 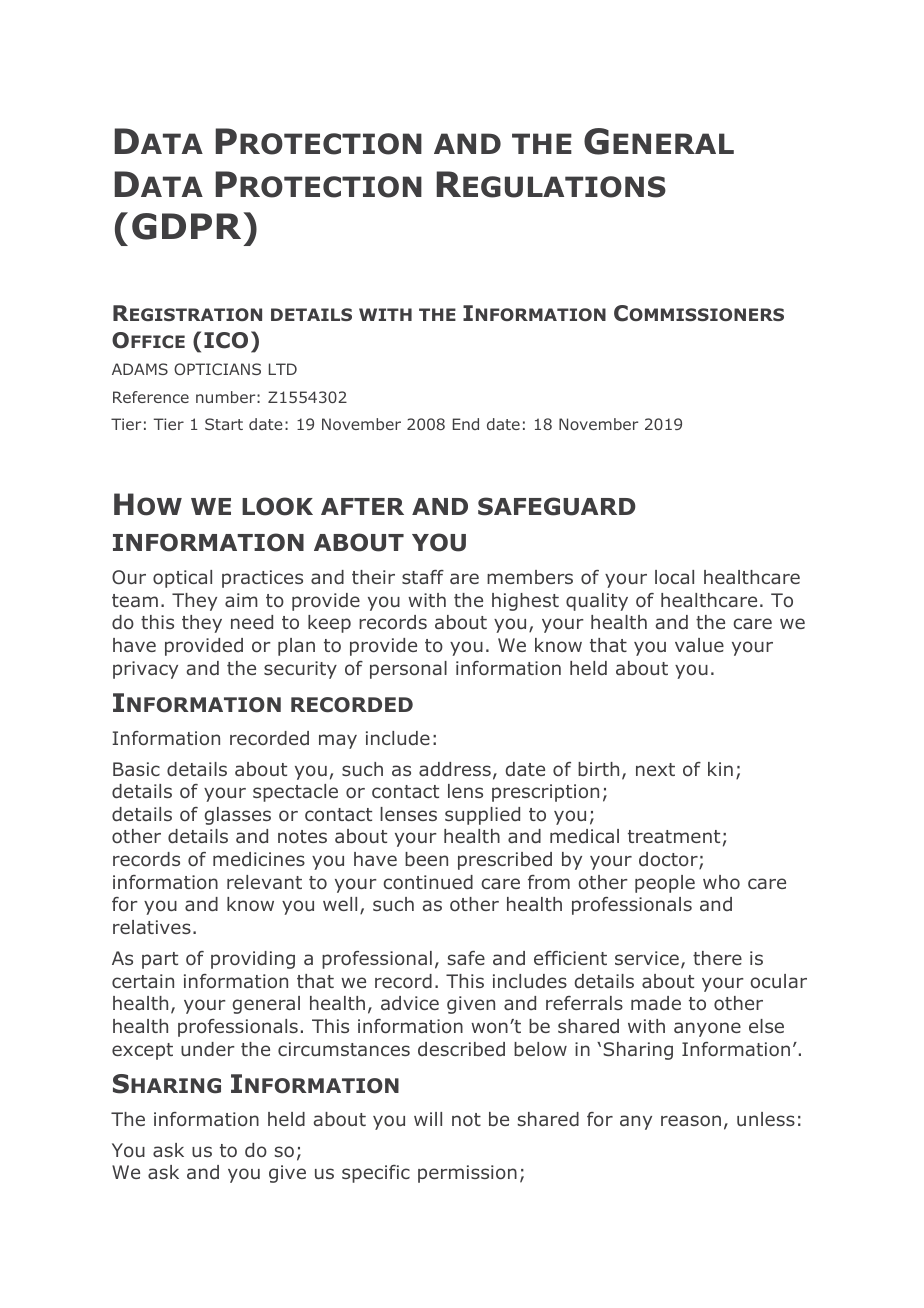 What do you see at coordinates (699, 645) in the screenshot?
I see `value` at bounding box center [699, 645].
